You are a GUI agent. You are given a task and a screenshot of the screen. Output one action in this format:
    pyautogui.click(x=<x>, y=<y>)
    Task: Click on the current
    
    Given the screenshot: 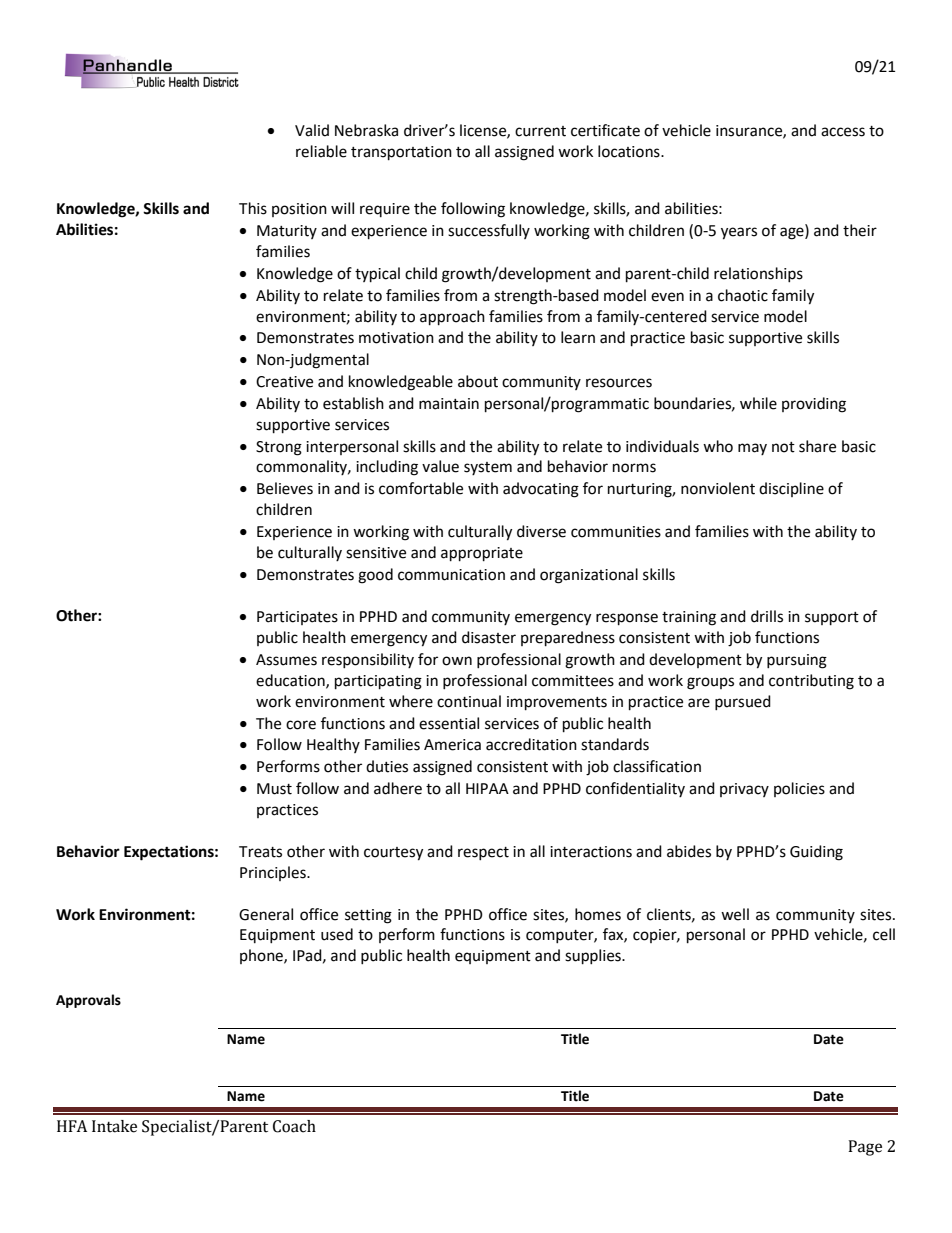 What is the action you would take?
    pyautogui.click(x=540, y=131)
